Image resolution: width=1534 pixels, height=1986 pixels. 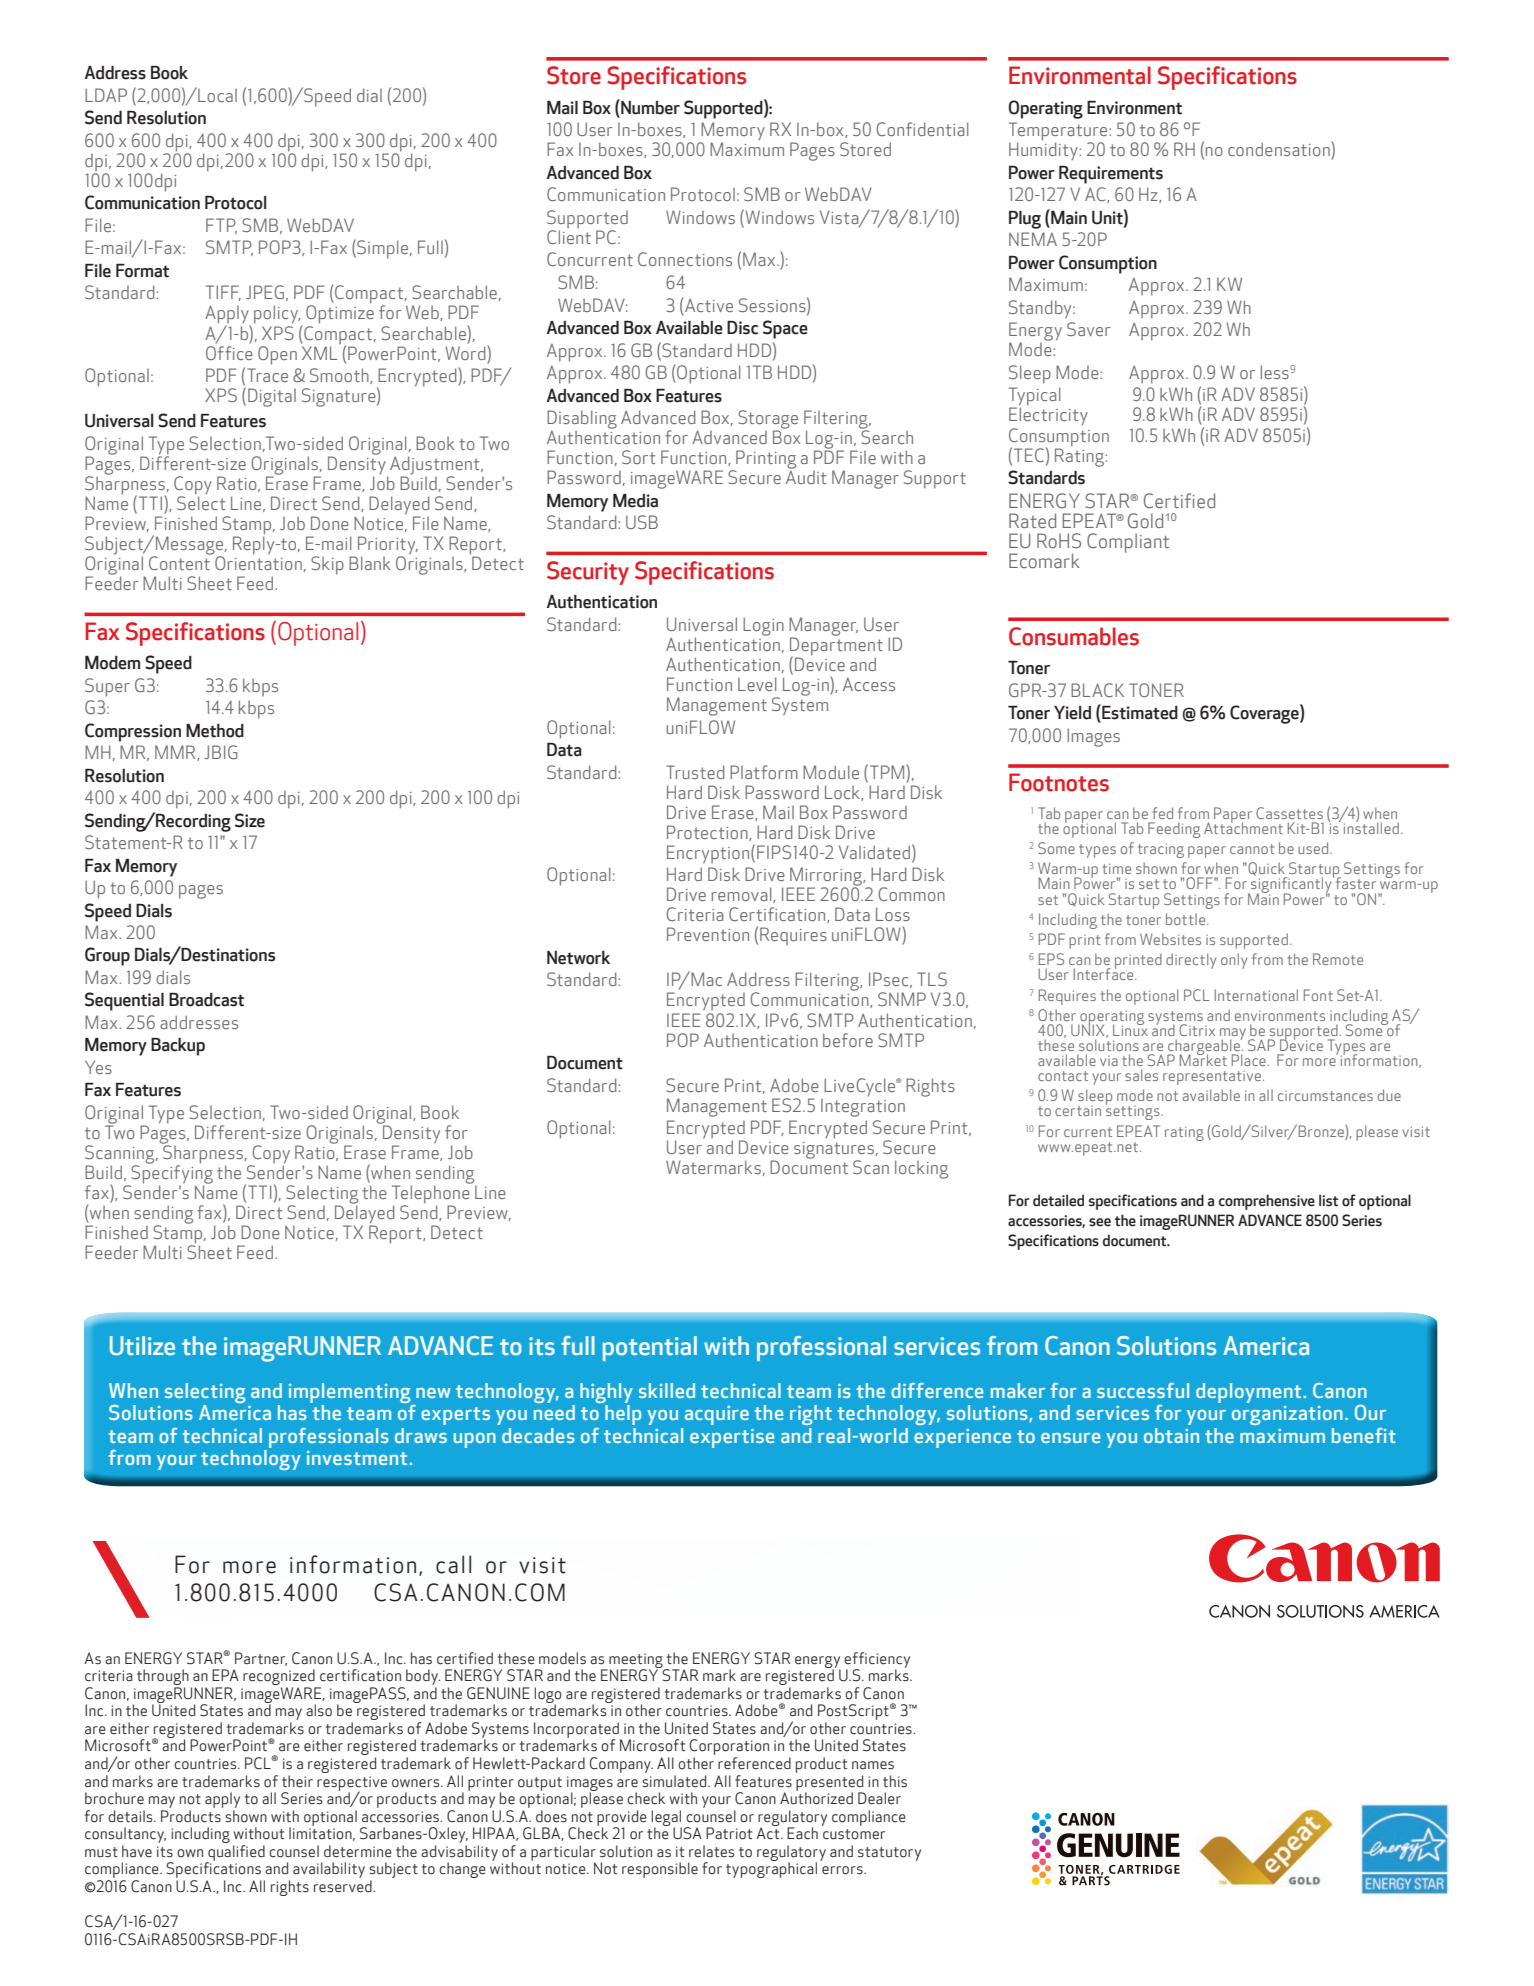 What do you see at coordinates (235, 1854) in the screenshot?
I see `qualified` at bounding box center [235, 1854].
